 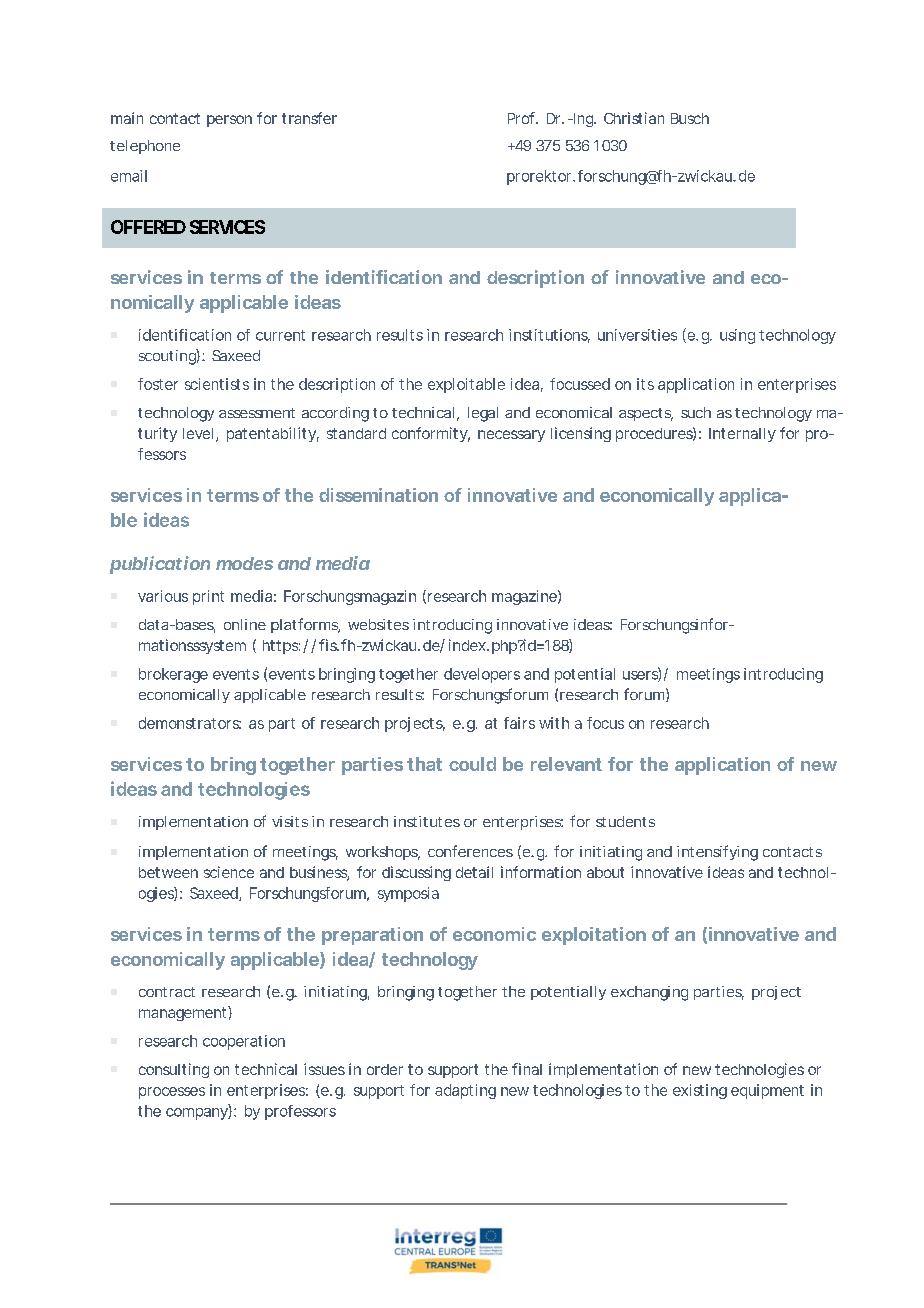 I want to click on Busch, so click(x=690, y=118).
